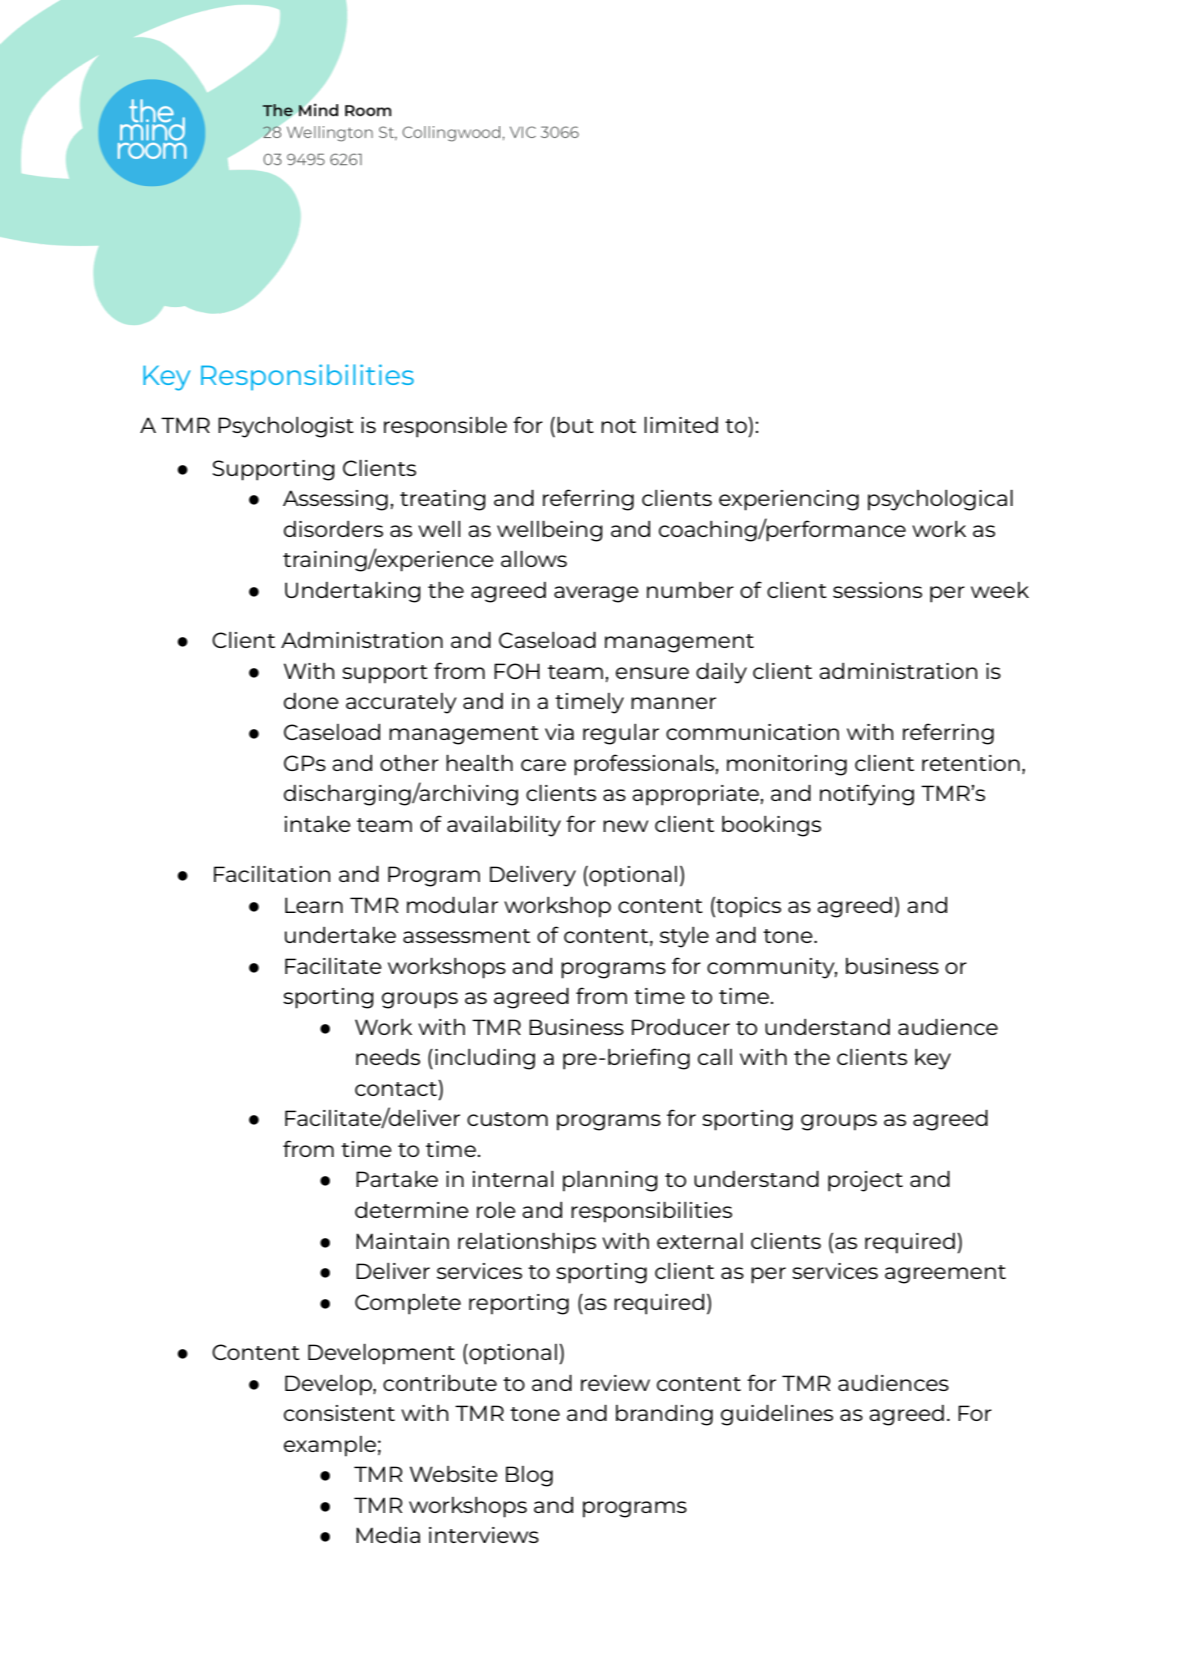 This screenshot has height=1668, width=1181. I want to click on Blog, so click(529, 1476).
